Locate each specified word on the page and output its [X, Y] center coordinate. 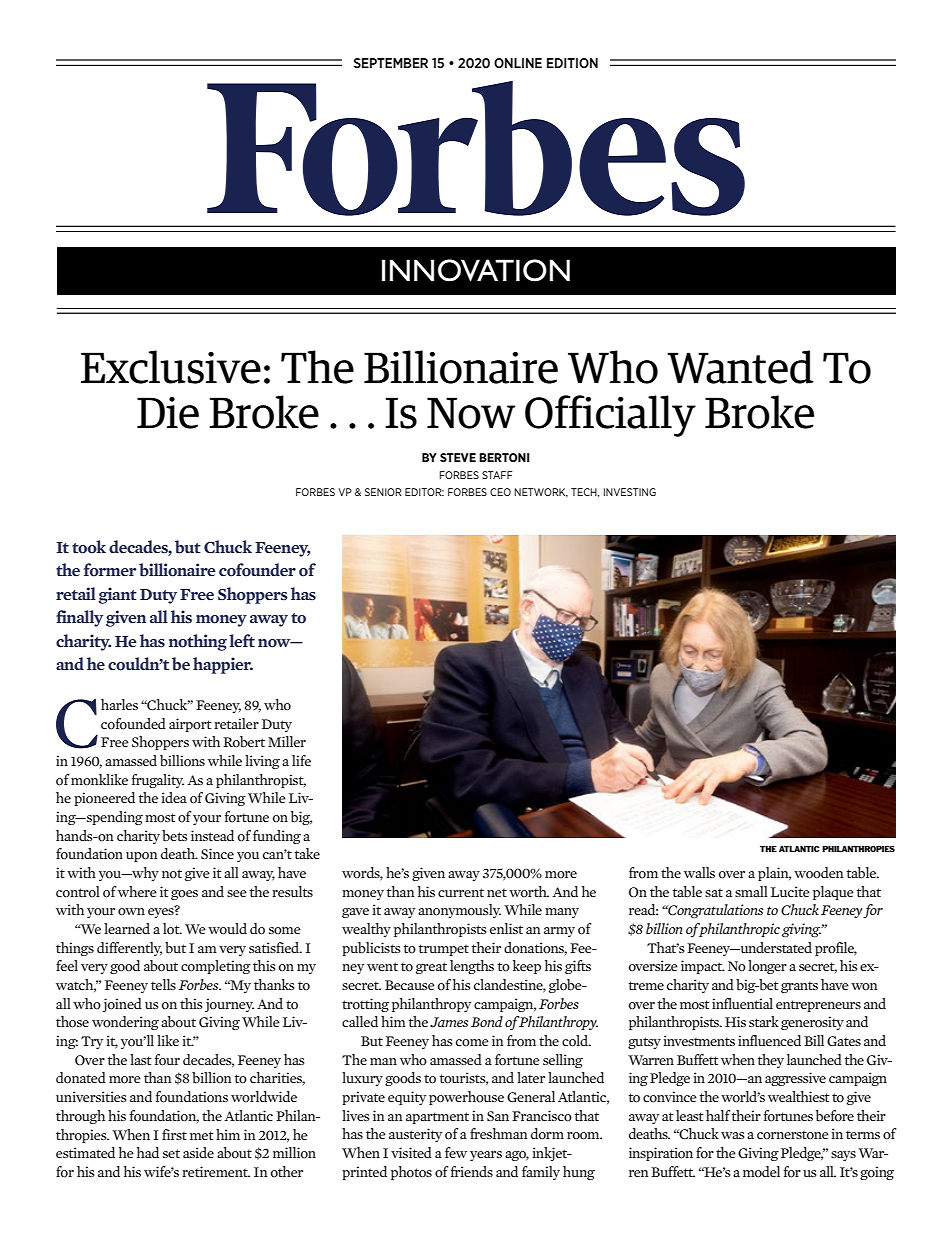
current [461, 892]
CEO [500, 492]
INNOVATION [476, 270]
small [751, 891]
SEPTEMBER [391, 63]
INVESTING [630, 492]
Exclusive [171, 367]
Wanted [740, 367]
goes [184, 895]
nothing [198, 642]
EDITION [572, 63]
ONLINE [518, 63]
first [174, 1134]
